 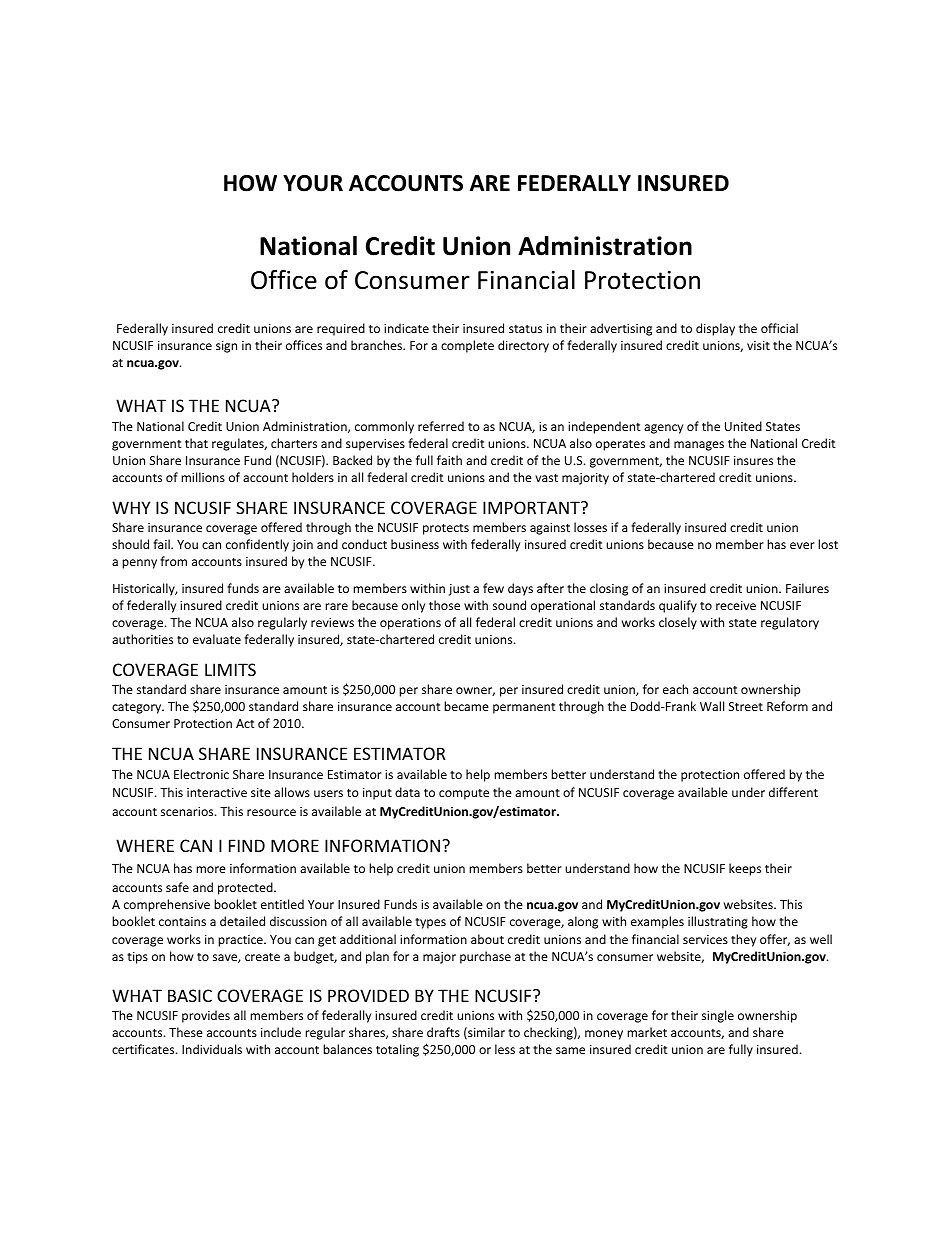 What do you see at coordinates (206, 1016) in the document?
I see `provides` at bounding box center [206, 1016].
